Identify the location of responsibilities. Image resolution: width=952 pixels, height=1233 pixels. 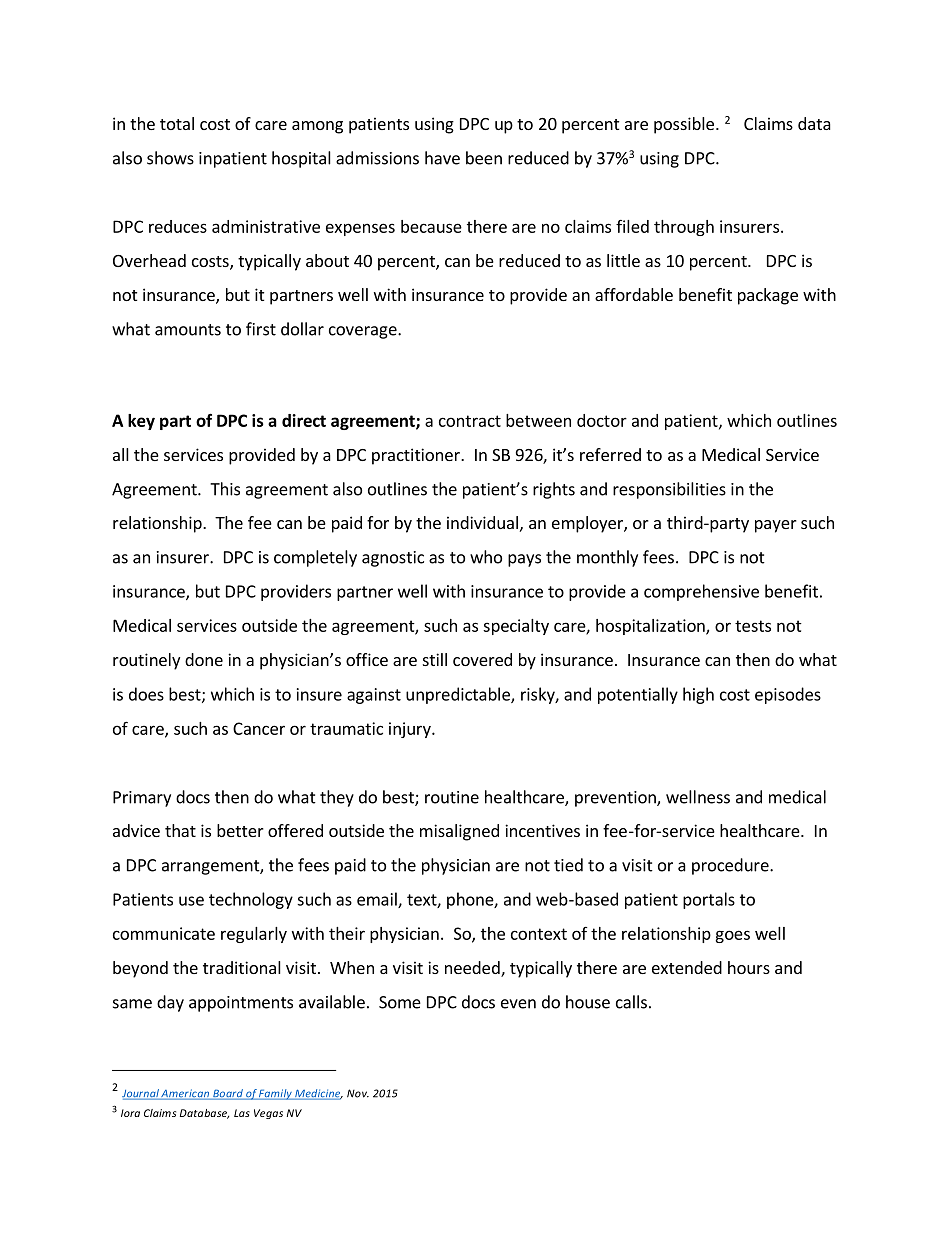
(669, 490).
